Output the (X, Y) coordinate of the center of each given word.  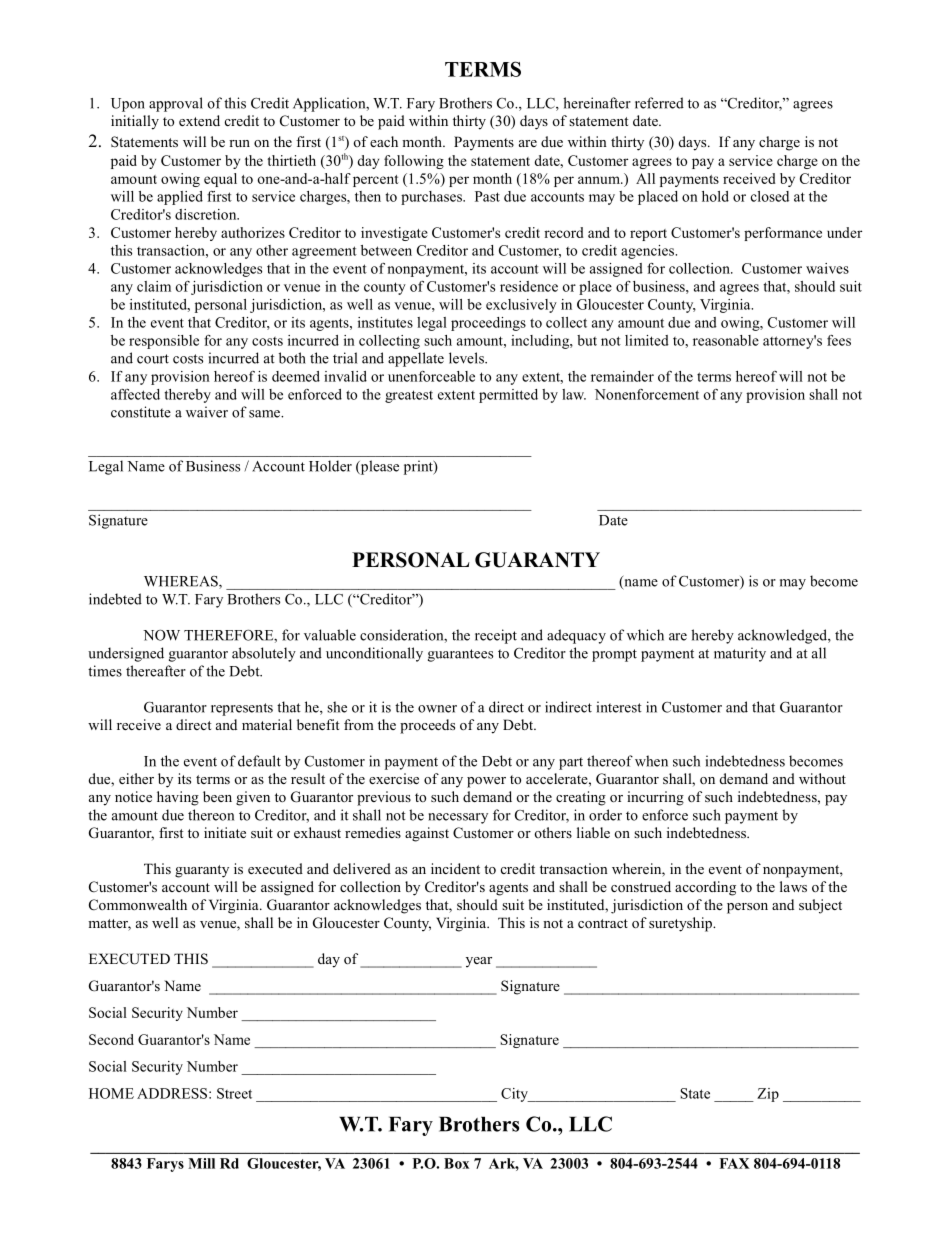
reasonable (726, 340)
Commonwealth (138, 905)
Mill (201, 1163)
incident (455, 868)
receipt (496, 636)
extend (199, 120)
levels (467, 358)
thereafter (156, 671)
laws (793, 886)
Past (487, 196)
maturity (740, 654)
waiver (207, 412)
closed (770, 196)
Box (456, 1163)
